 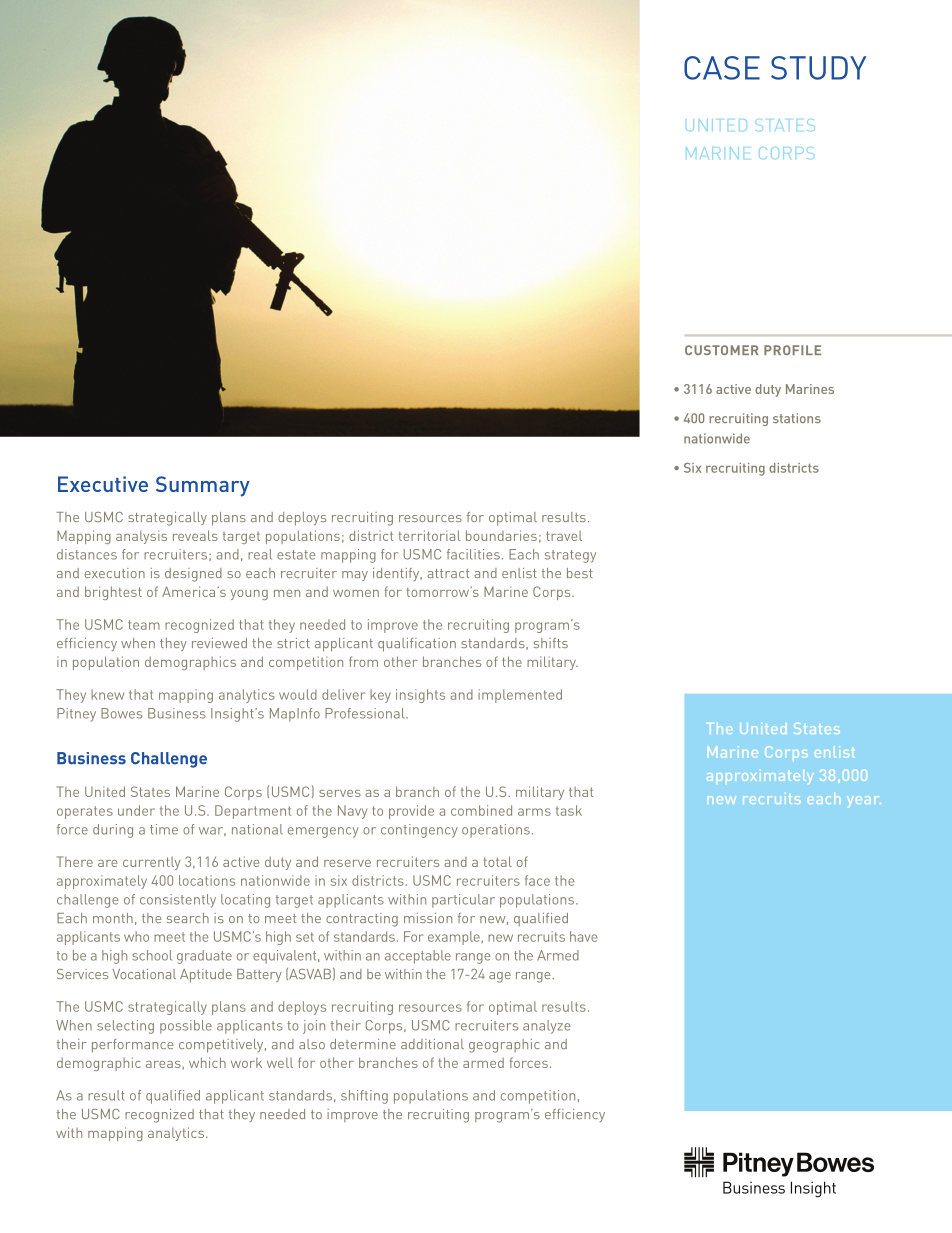 What do you see at coordinates (722, 68) in the image?
I see `CASE` at bounding box center [722, 68].
